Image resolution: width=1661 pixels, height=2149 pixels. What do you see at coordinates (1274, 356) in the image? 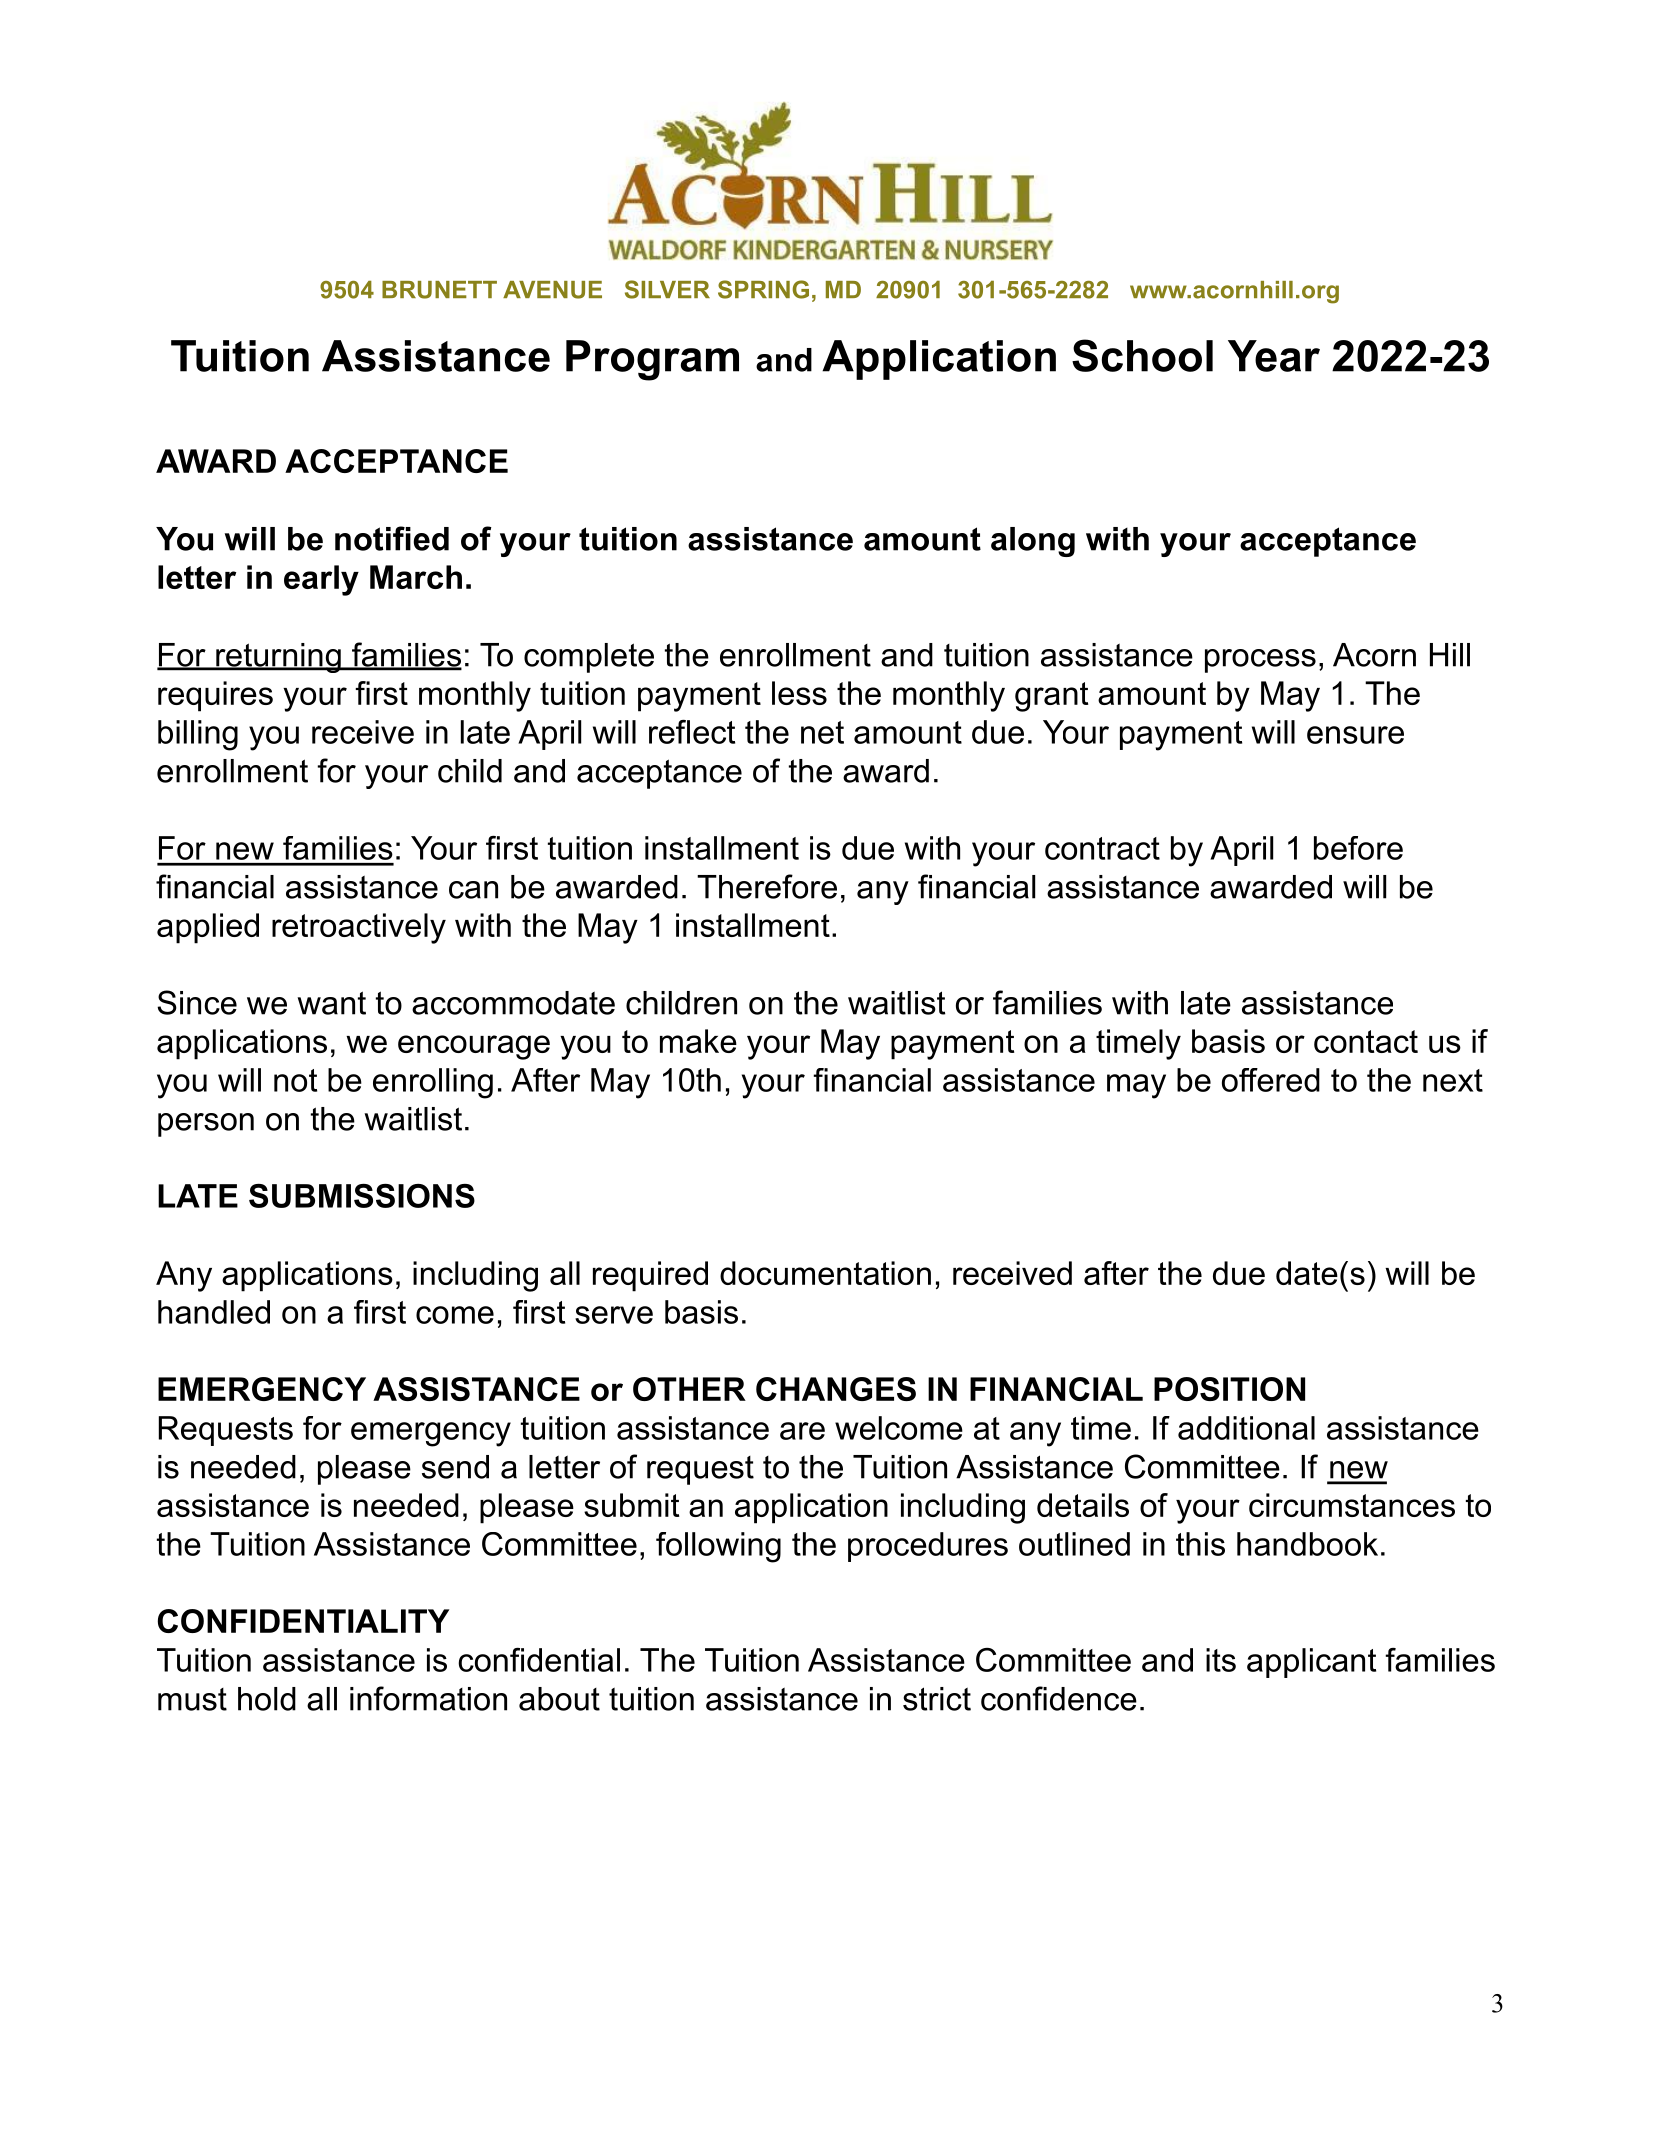
I see `Year` at bounding box center [1274, 356].
